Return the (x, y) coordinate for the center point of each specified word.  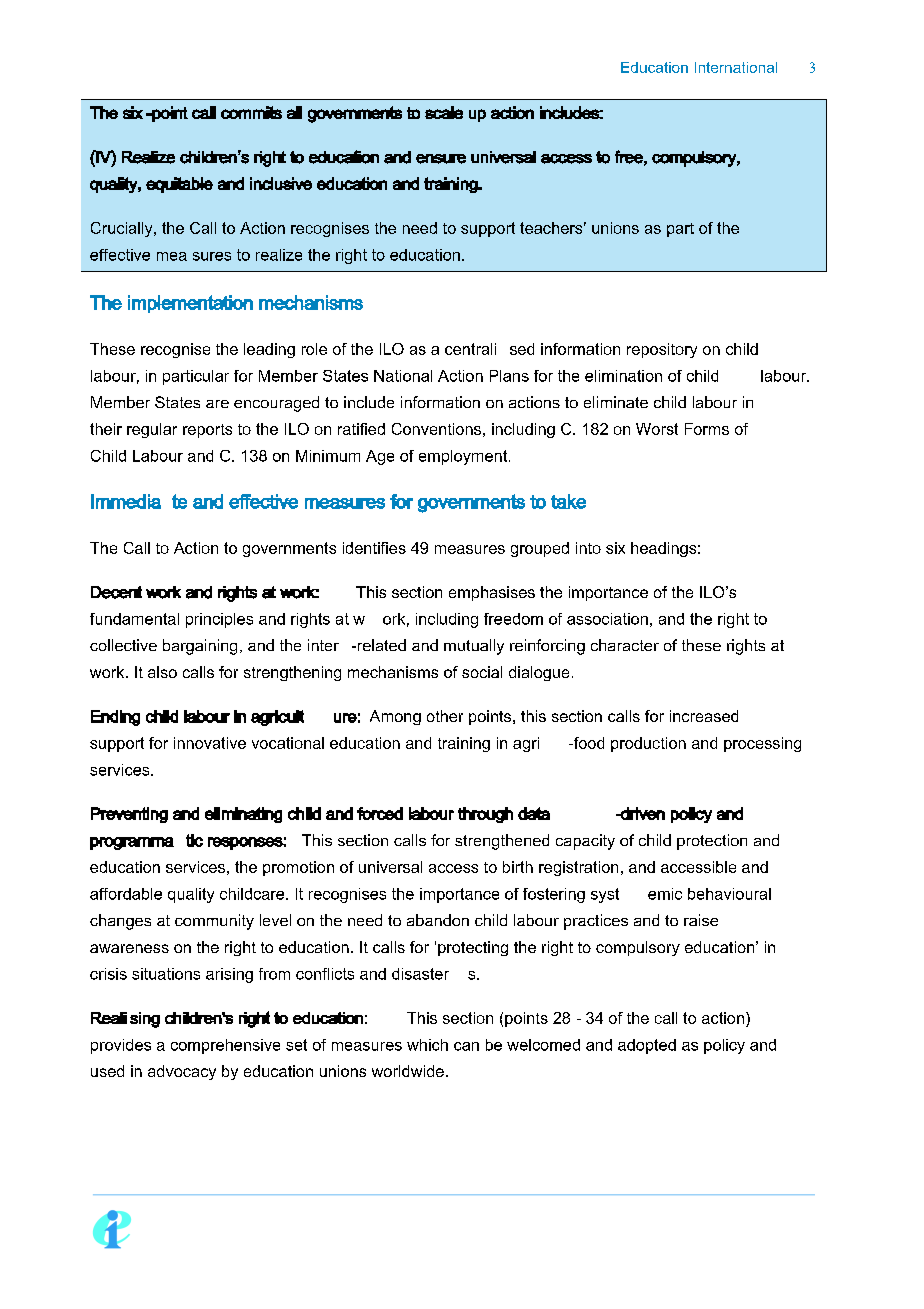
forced (380, 813)
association (607, 619)
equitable (179, 185)
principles (219, 620)
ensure (441, 159)
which (427, 1045)
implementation (190, 304)
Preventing (129, 815)
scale (444, 112)
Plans (509, 376)
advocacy (182, 1072)
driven (642, 813)
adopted (647, 1046)
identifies (374, 548)
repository (662, 350)
